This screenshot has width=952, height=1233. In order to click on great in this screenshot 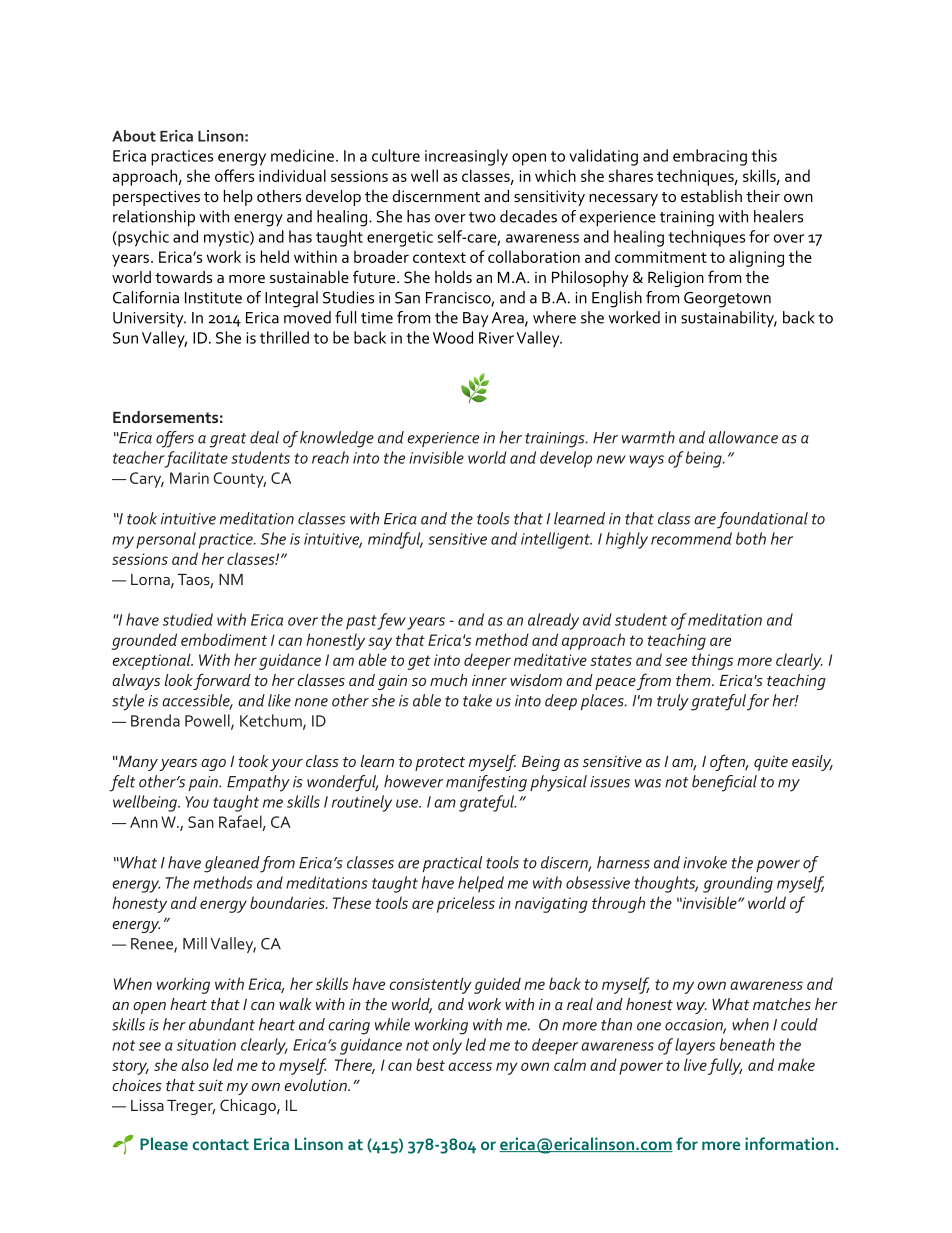, I will do `click(227, 440)`.
